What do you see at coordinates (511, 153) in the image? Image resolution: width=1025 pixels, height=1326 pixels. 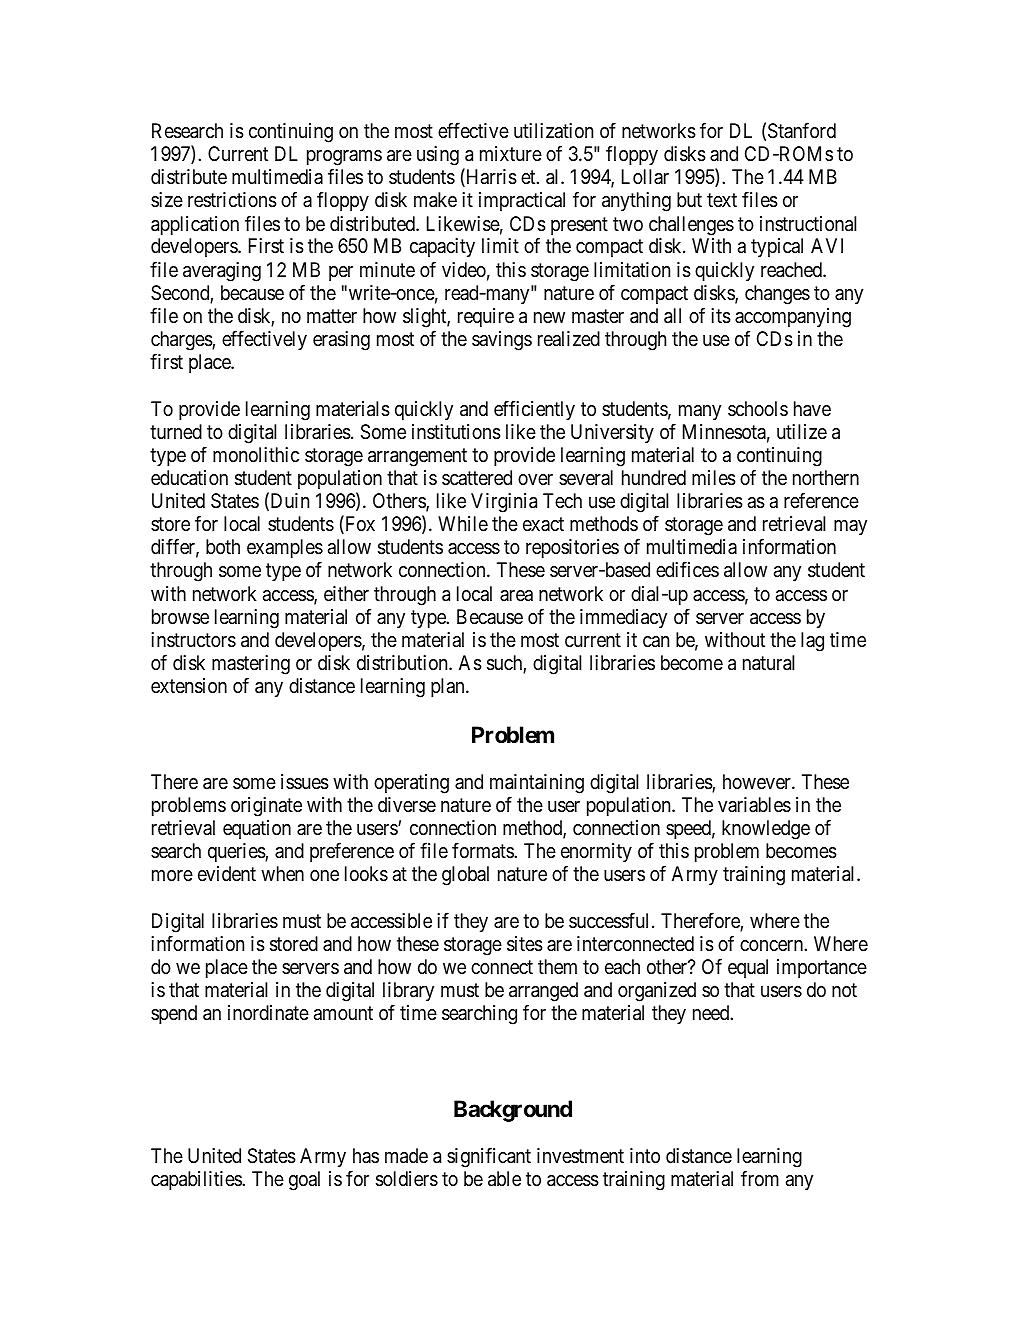 I see `mixture` at bounding box center [511, 153].
